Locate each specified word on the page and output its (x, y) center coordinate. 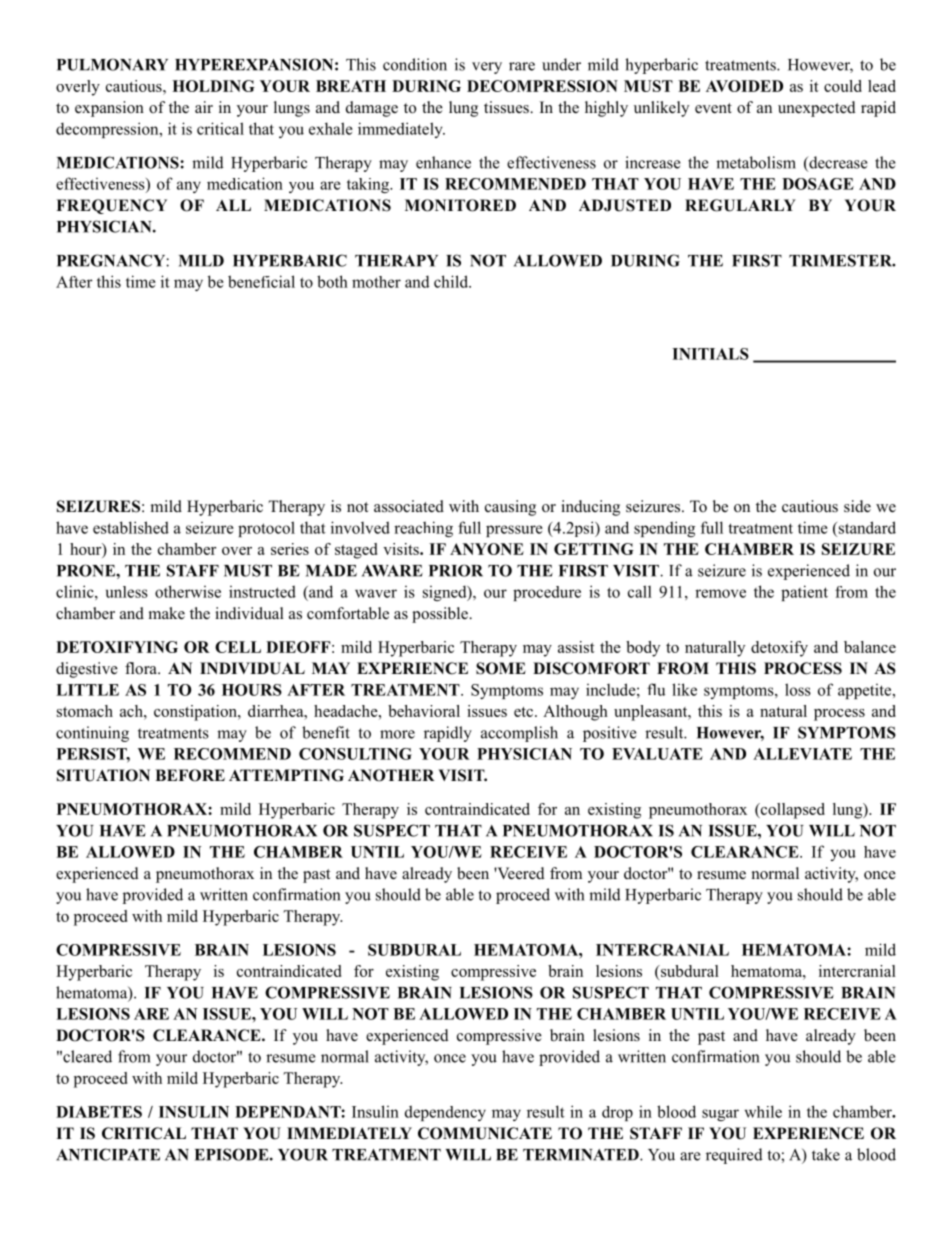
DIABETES (99, 1112)
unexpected (817, 109)
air (204, 107)
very (487, 68)
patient (804, 593)
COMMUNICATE (485, 1133)
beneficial (261, 281)
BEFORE (190, 775)
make (167, 613)
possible (441, 615)
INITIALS (710, 354)
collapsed (791, 811)
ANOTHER (391, 775)
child (452, 281)
